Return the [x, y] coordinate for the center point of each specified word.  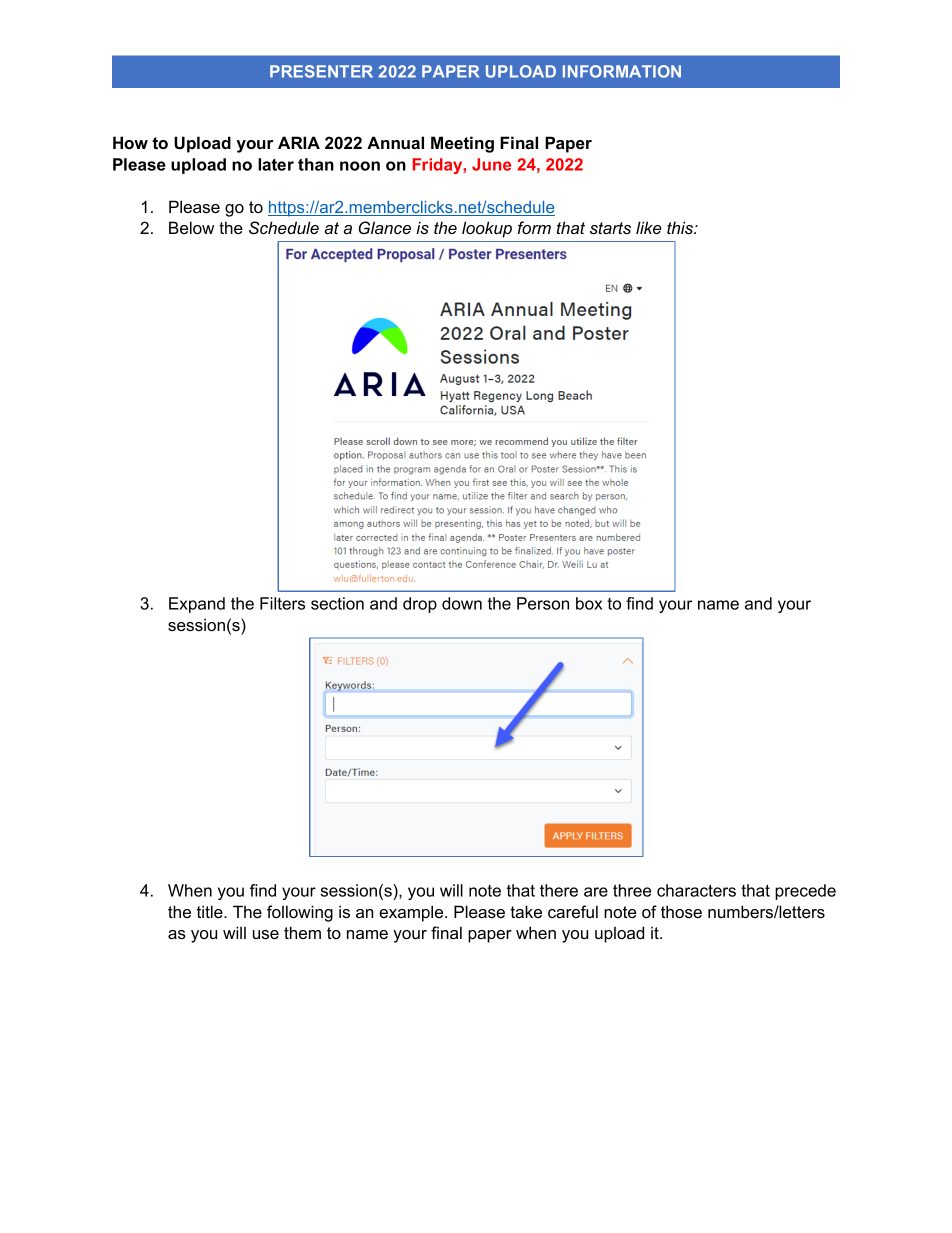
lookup [487, 229]
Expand [197, 605]
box [589, 603]
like [648, 227]
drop [420, 605]
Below [191, 227]
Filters [282, 603]
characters [696, 890]
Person [543, 603]
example [412, 913]
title [211, 911]
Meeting [462, 144]
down [462, 603]
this [681, 227]
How [130, 142]
